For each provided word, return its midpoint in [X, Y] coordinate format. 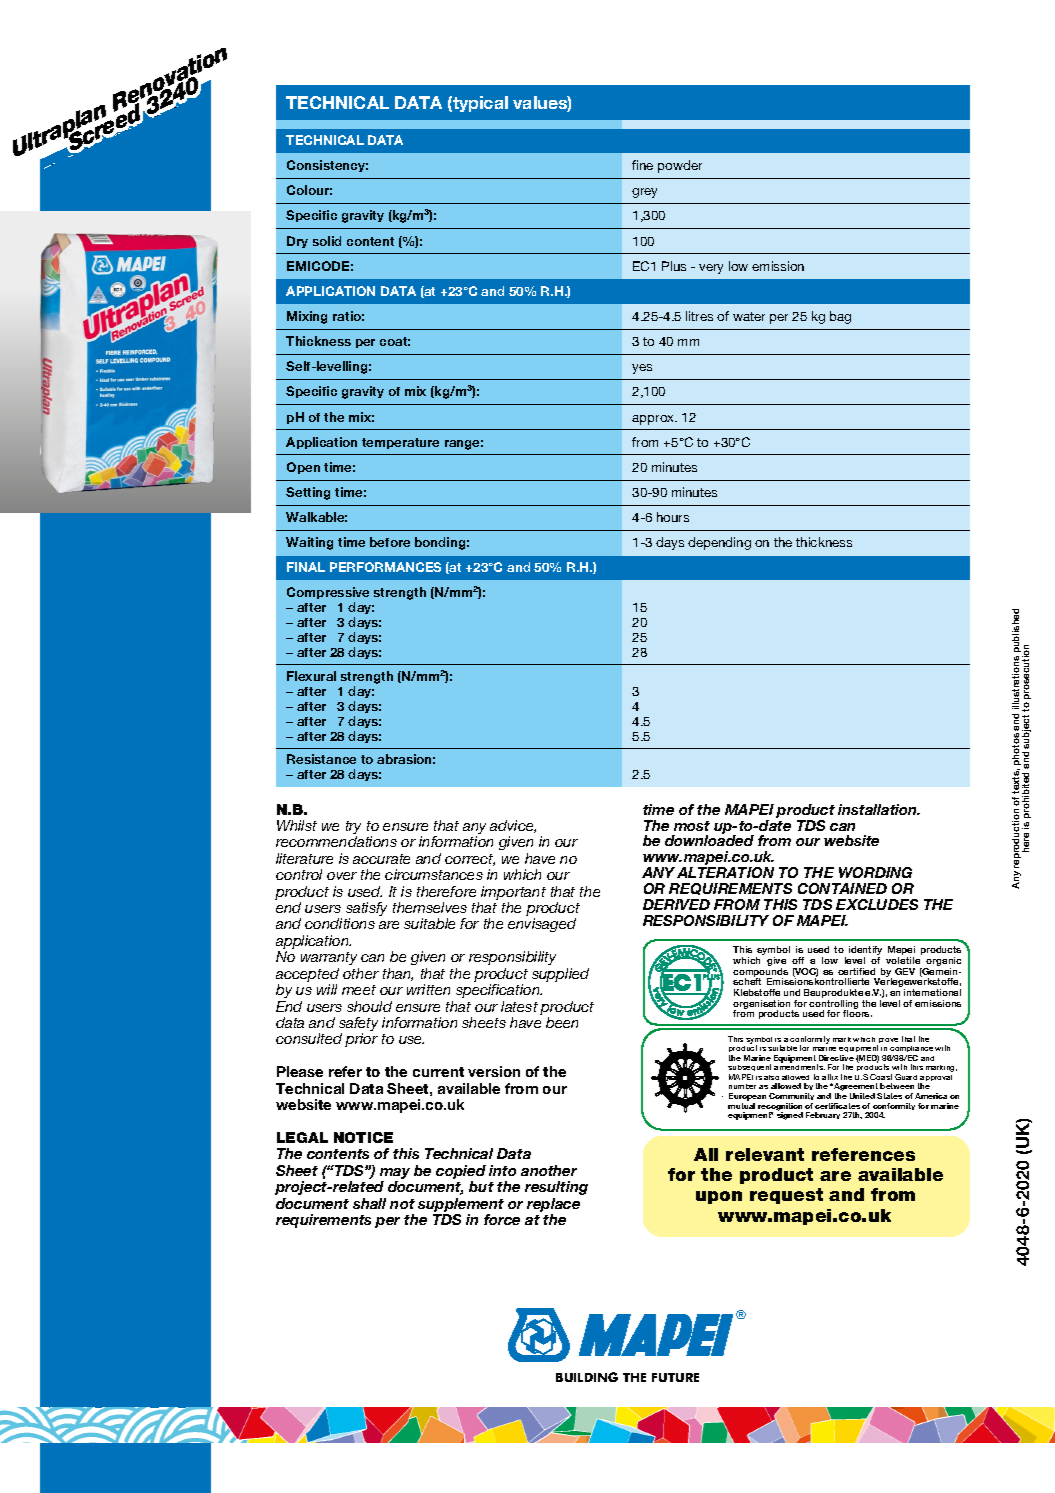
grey [644, 193]
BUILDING [587, 1377]
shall [369, 1203]
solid [327, 241]
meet [359, 990]
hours [673, 517]
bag [840, 317]
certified [856, 971]
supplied [560, 975]
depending [719, 543]
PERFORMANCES [385, 567]
